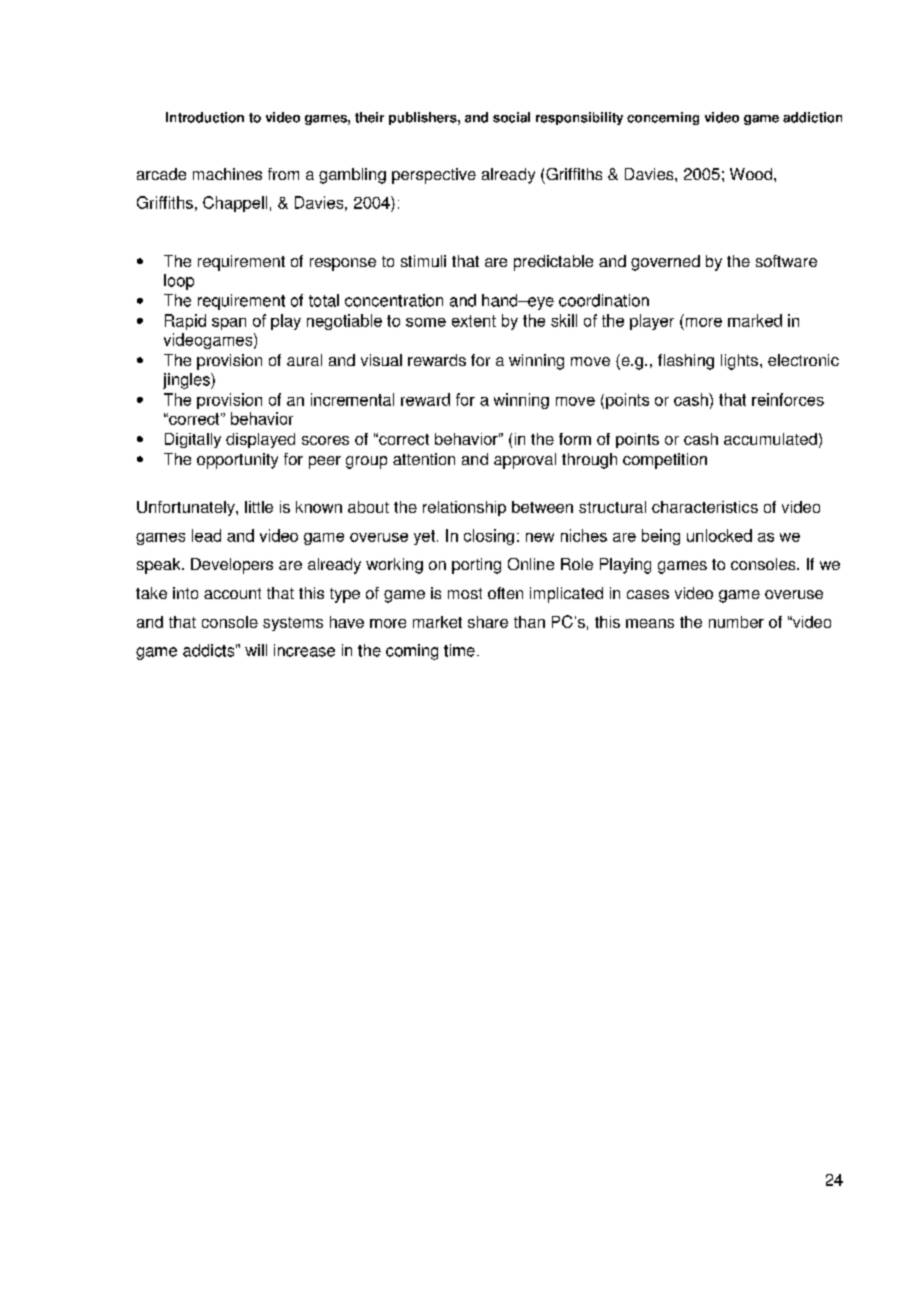 Image resolution: width=924 pixels, height=1308 pixels. What do you see at coordinates (736, 622) in the screenshot?
I see `number` at bounding box center [736, 622].
